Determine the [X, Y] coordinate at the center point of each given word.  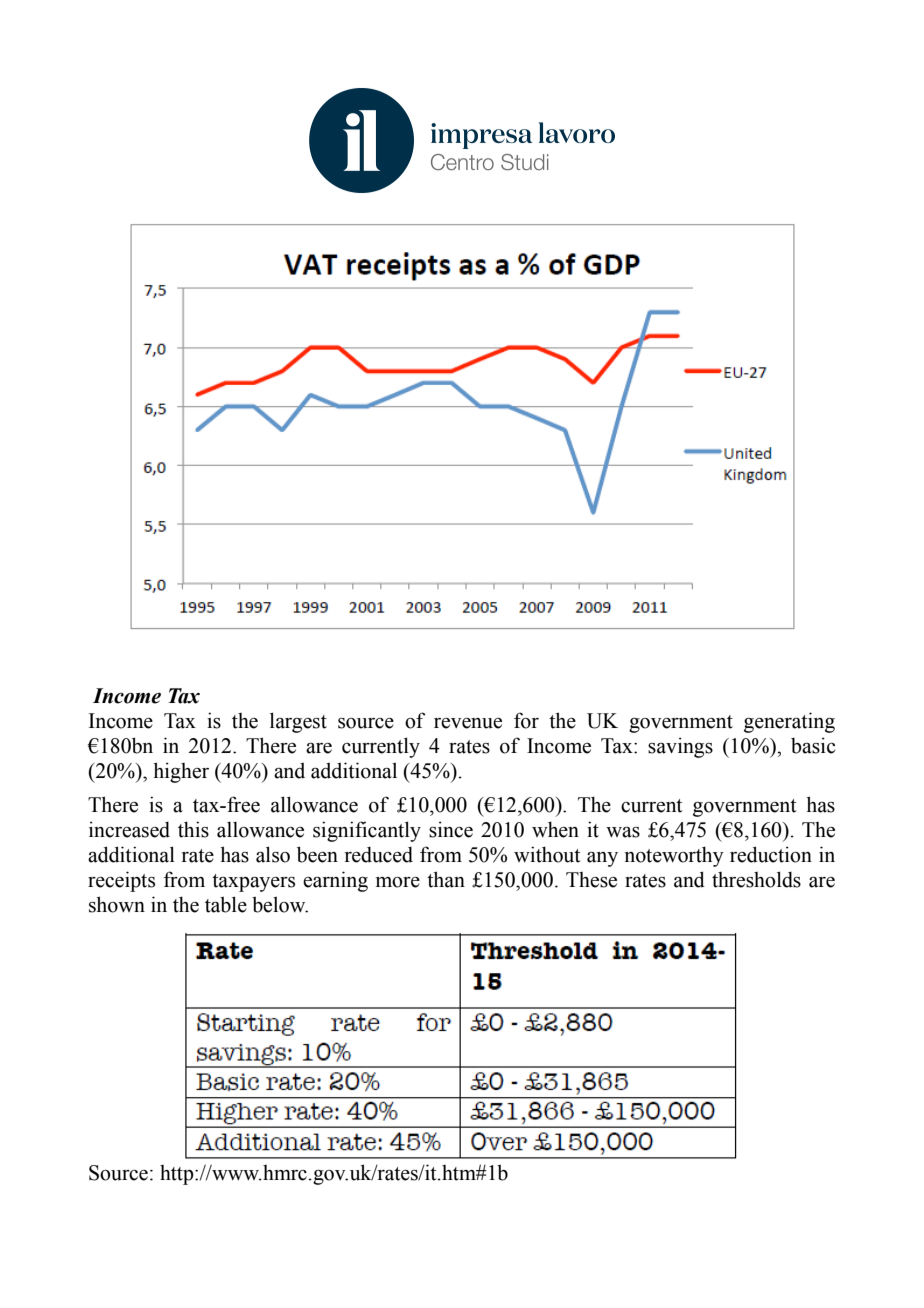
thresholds [756, 879]
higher [181, 772]
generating [789, 722]
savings [680, 747]
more [398, 882]
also [273, 854]
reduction [771, 854]
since [451, 829]
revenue [468, 723]
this [193, 829]
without [547, 854]
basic [813, 745]
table [226, 904]
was [623, 832]
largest [298, 722]
